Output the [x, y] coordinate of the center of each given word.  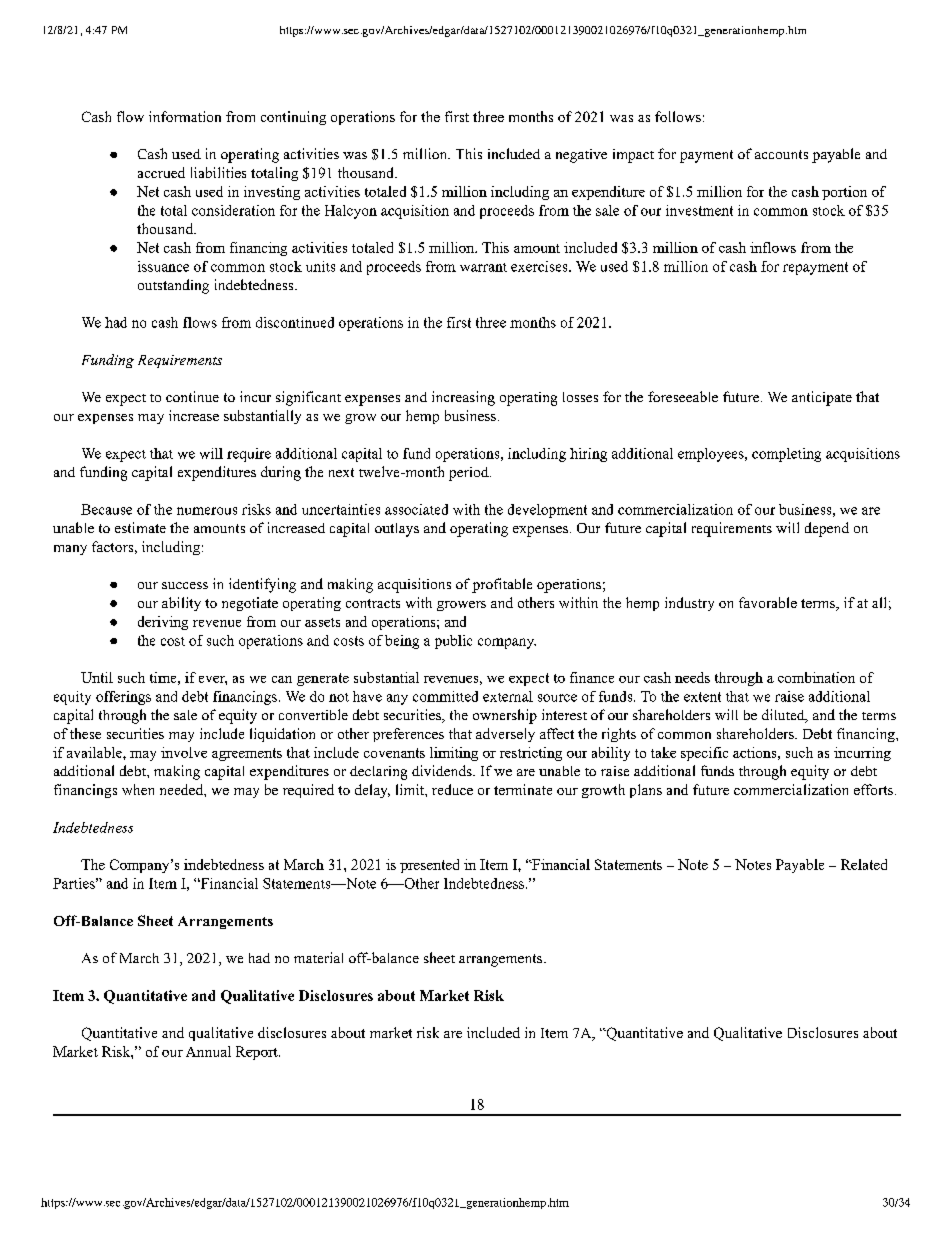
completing [786, 455]
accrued [161, 172]
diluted [784, 716]
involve [184, 752]
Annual [208, 1051]
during [281, 473]
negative [581, 156]
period [470, 474]
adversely [505, 735]
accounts [781, 154]
